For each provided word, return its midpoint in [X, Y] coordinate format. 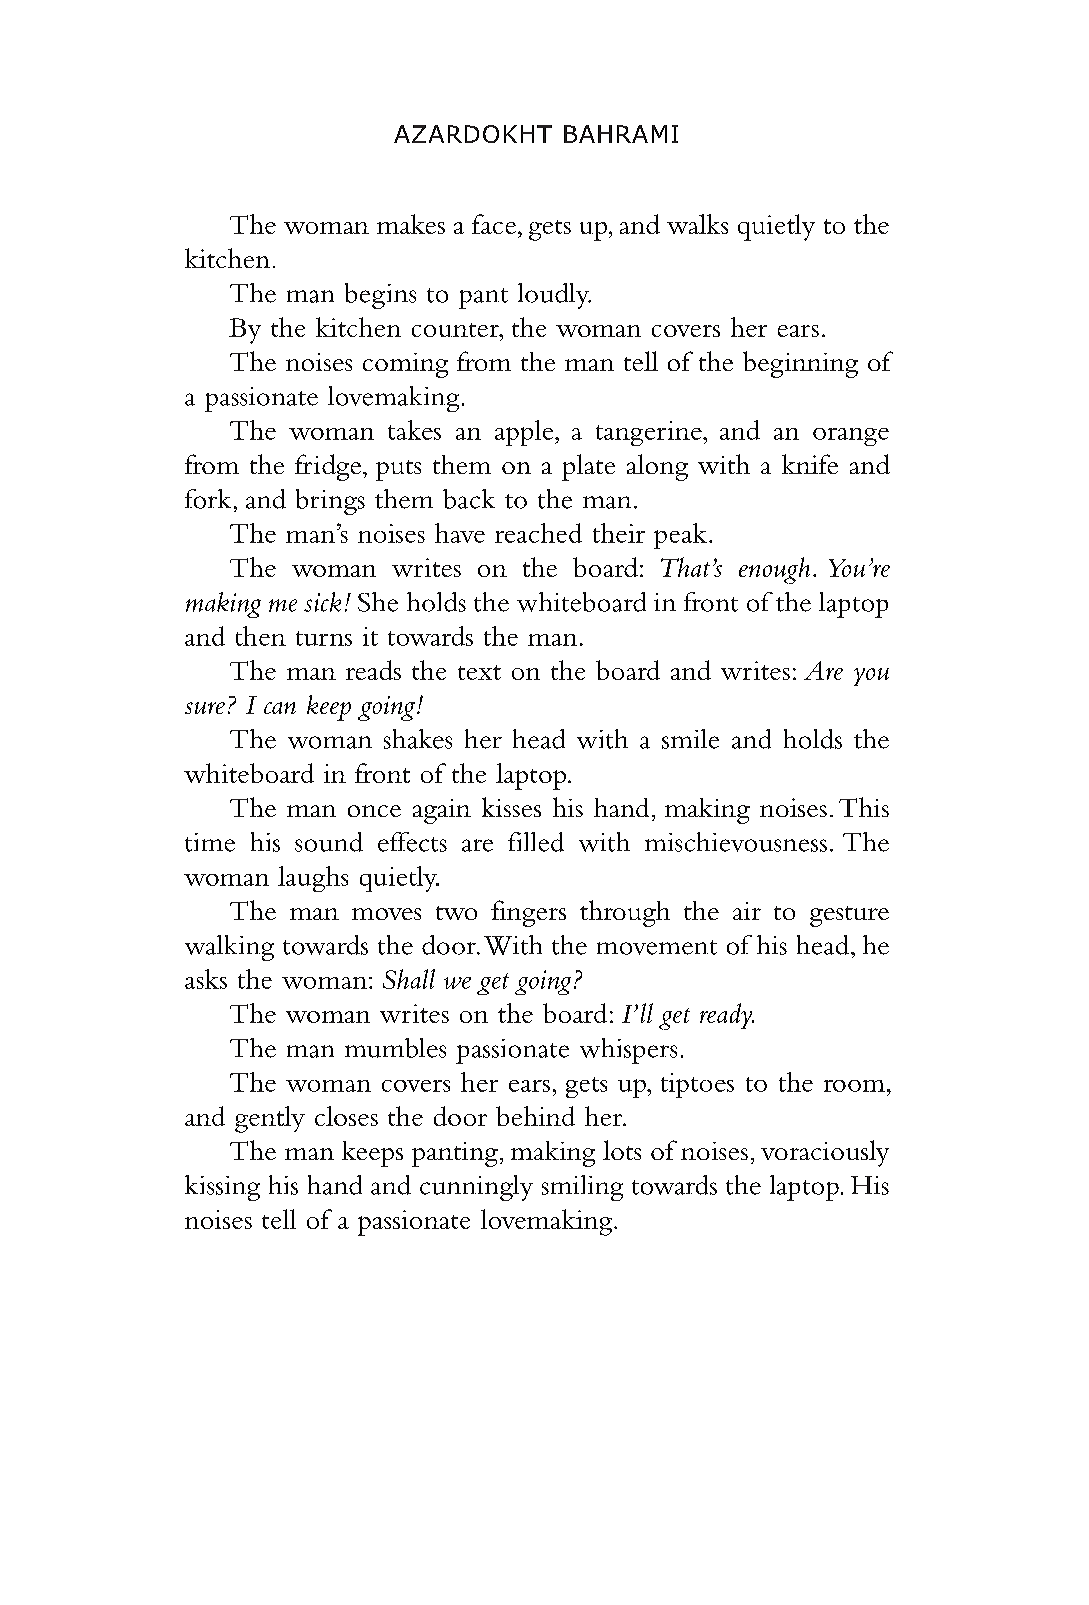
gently [270, 1119]
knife [810, 464]
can [280, 708]
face [495, 224]
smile [690, 739]
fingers [528, 913]
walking [229, 948]
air [747, 911]
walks [697, 224]
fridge [329, 467]
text [479, 672]
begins [380, 296]
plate [588, 467]
